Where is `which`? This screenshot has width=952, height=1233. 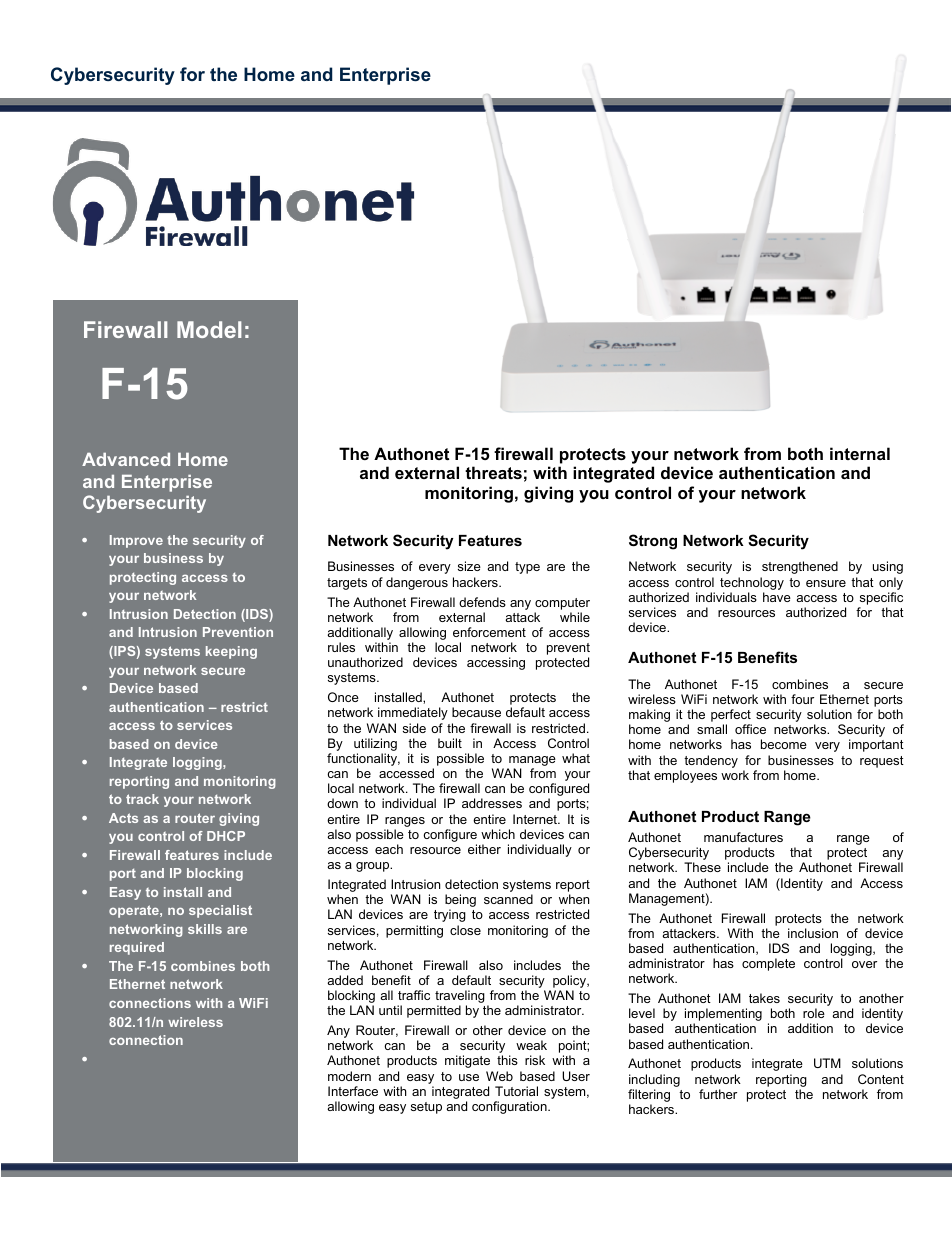 which is located at coordinates (498, 834).
